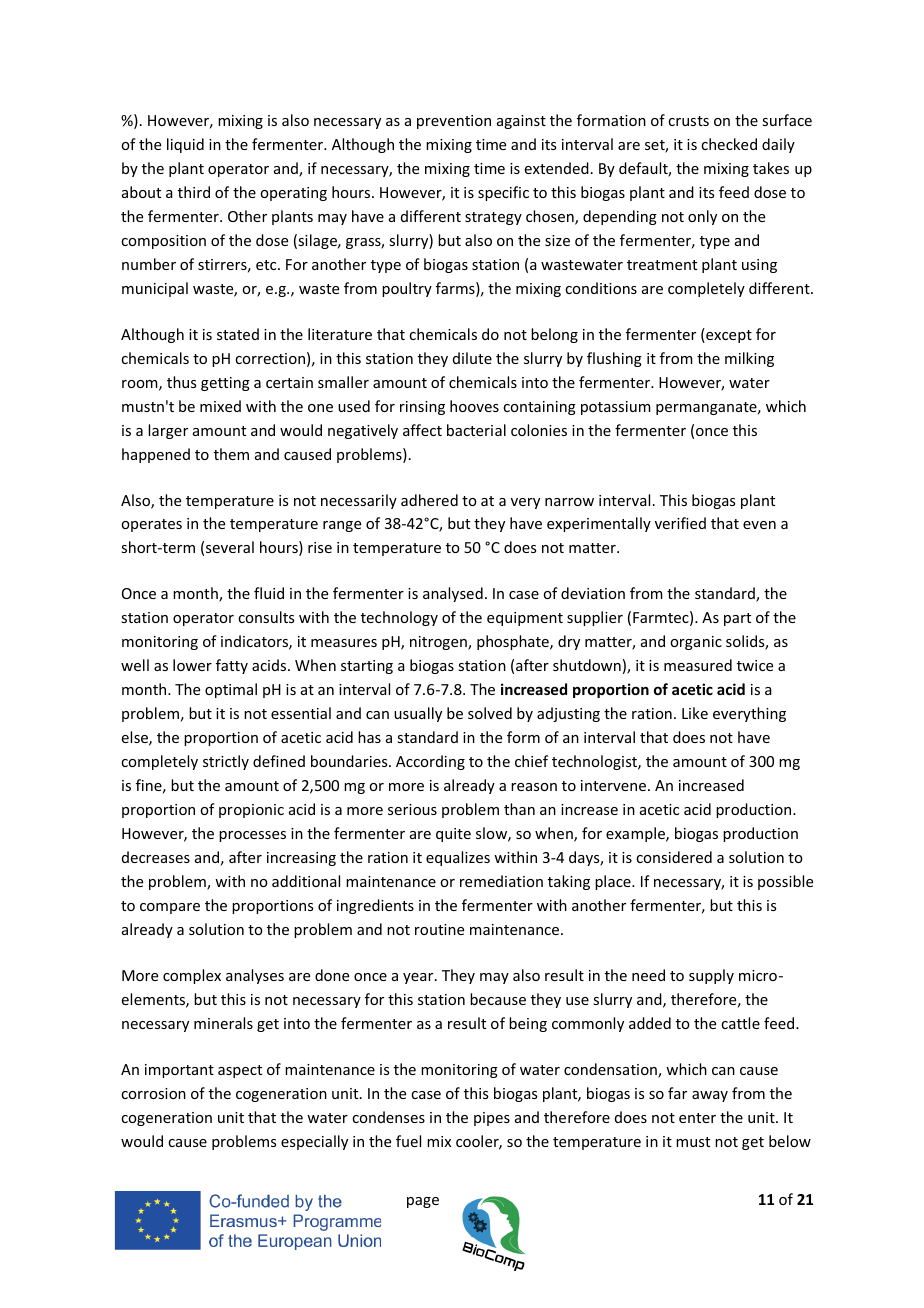 Image resolution: width=924 pixels, height=1308 pixels. Describe the element at coordinates (170, 908) in the screenshot. I see `compare` at that location.
